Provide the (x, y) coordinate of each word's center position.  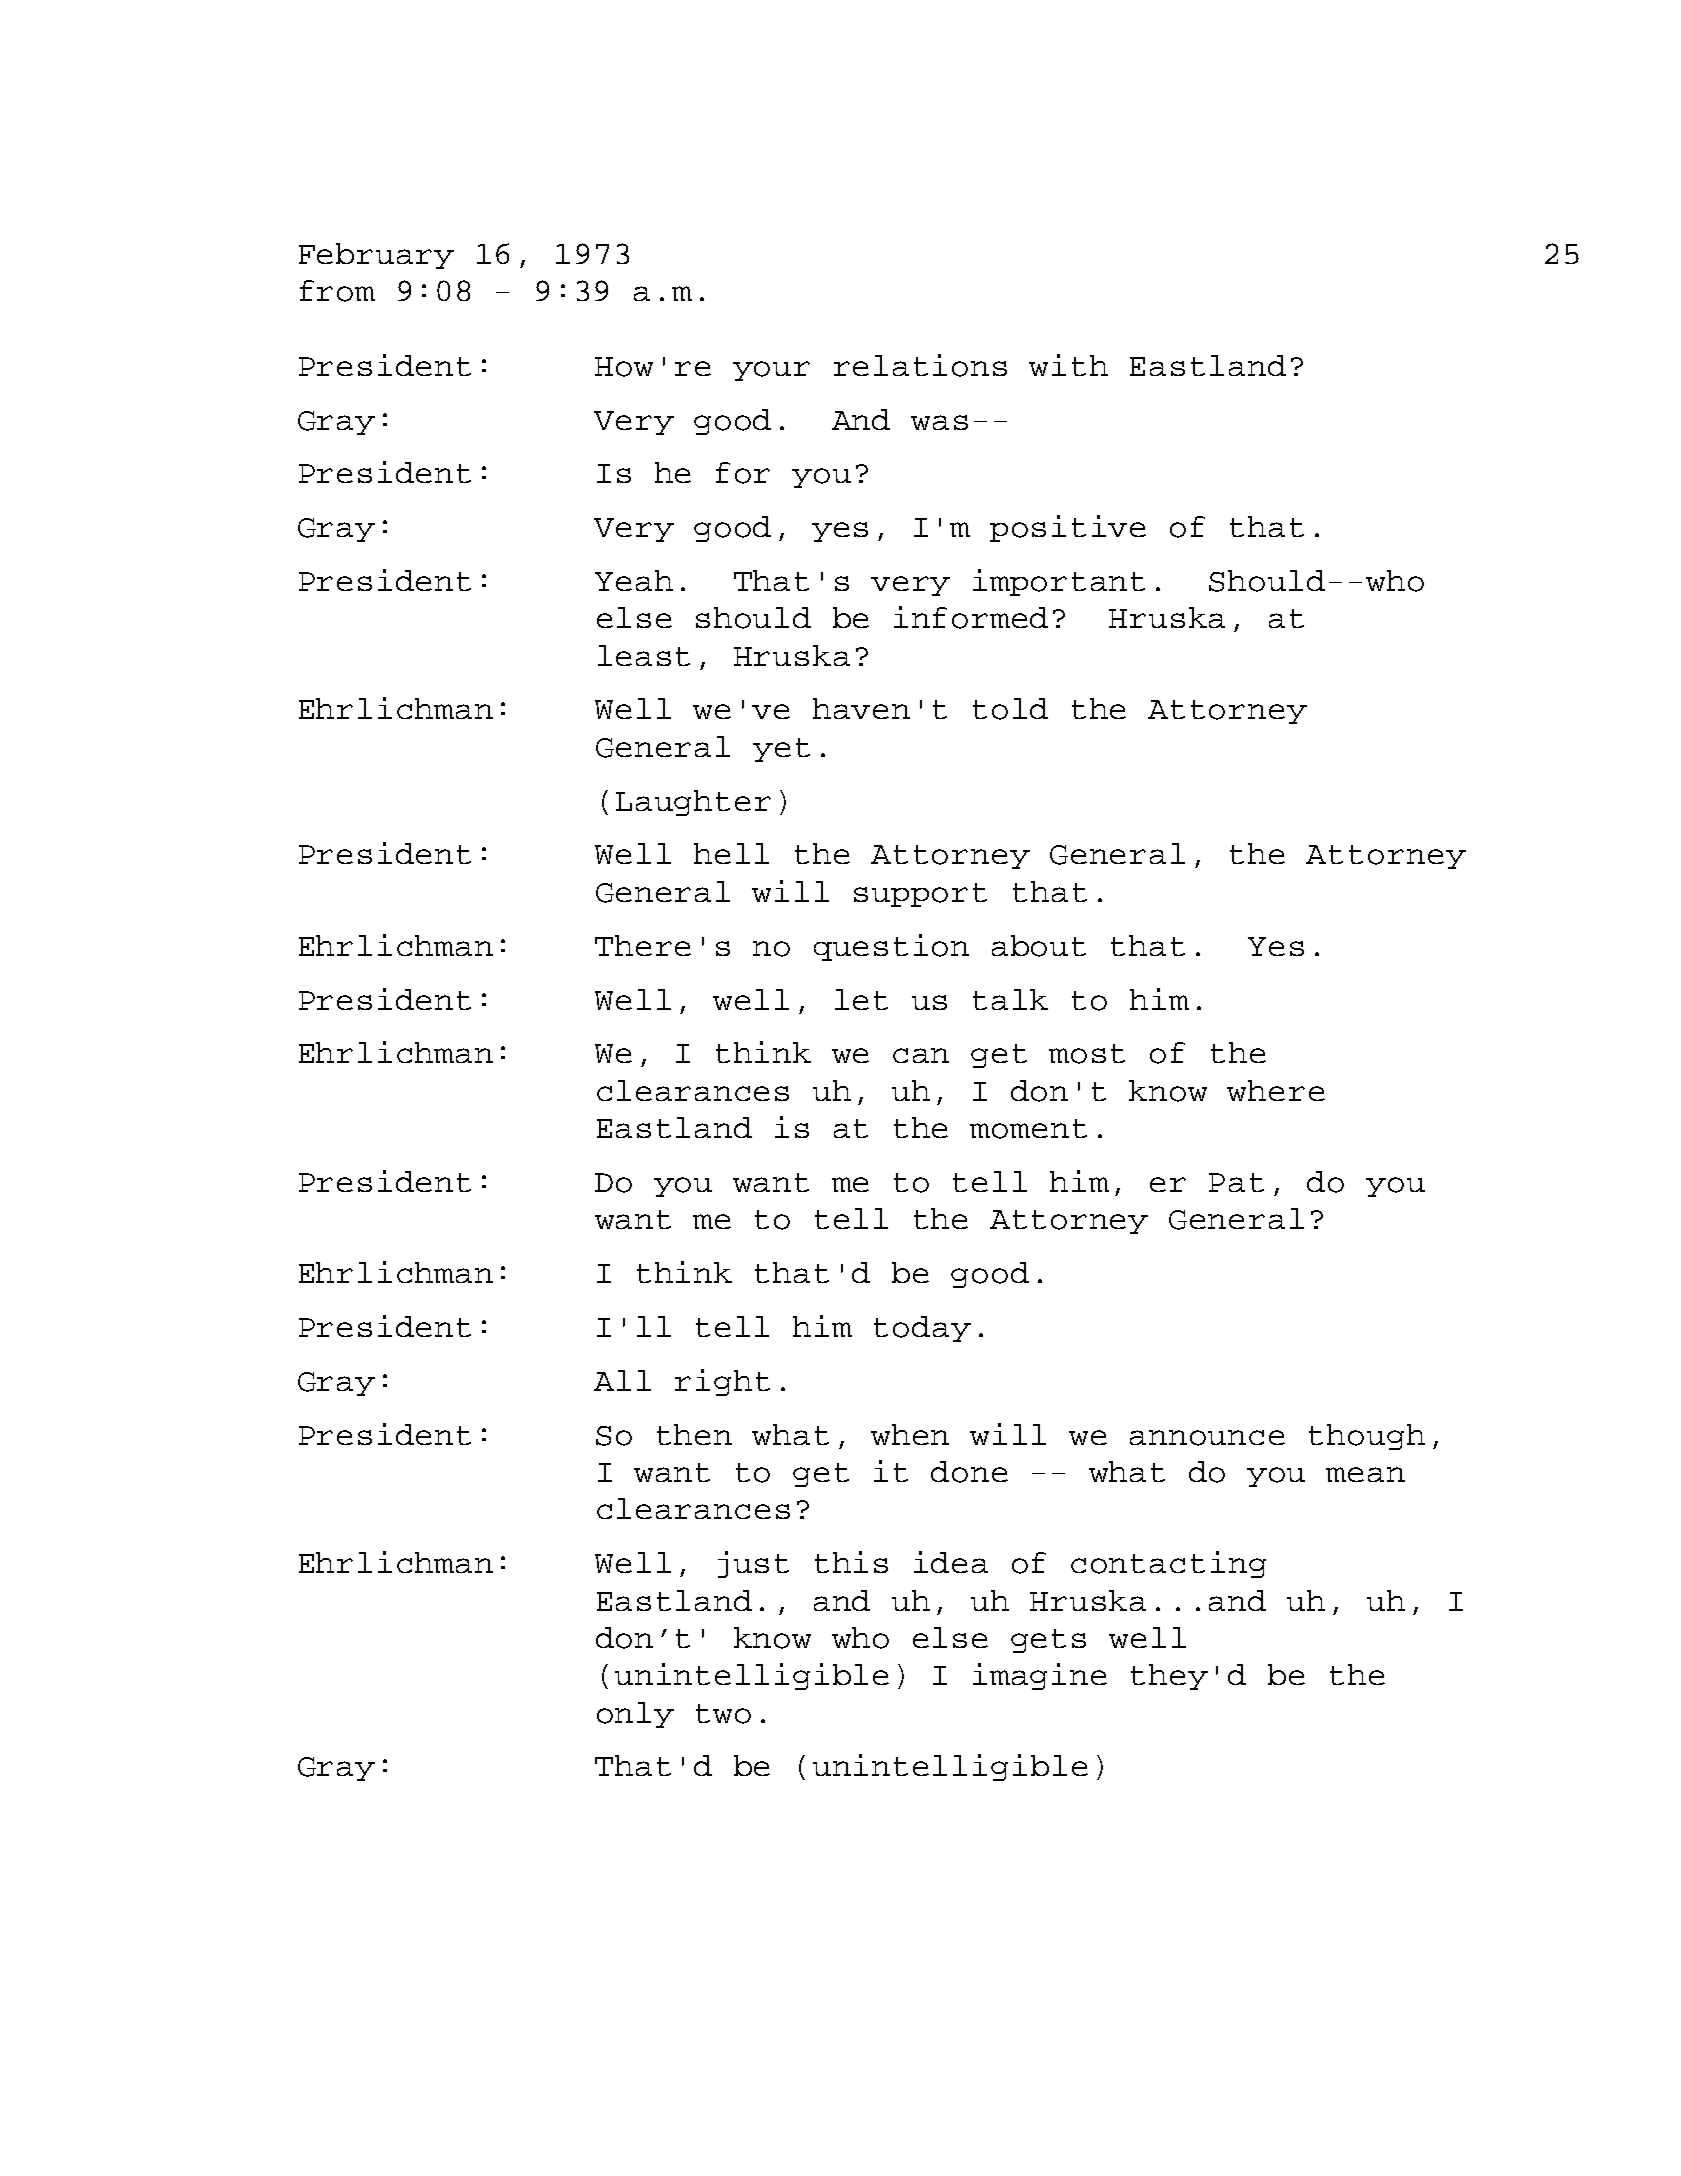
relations (920, 365)
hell (731, 853)
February (376, 256)
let (861, 999)
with (1068, 365)
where (1276, 1090)
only (635, 1715)
